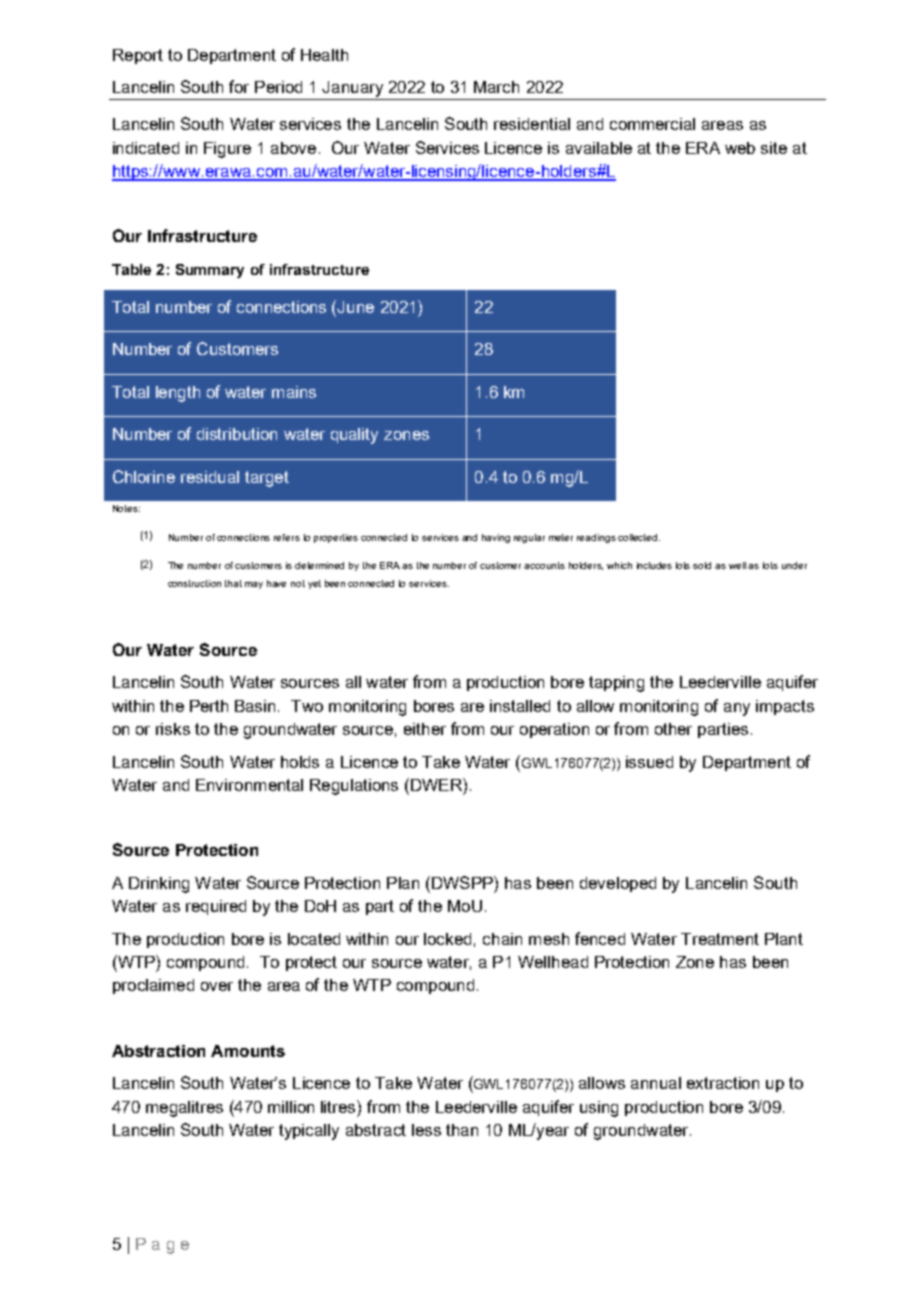 This image has height=1308, width=924. What do you see at coordinates (355, 307) in the image?
I see `June` at bounding box center [355, 307].
